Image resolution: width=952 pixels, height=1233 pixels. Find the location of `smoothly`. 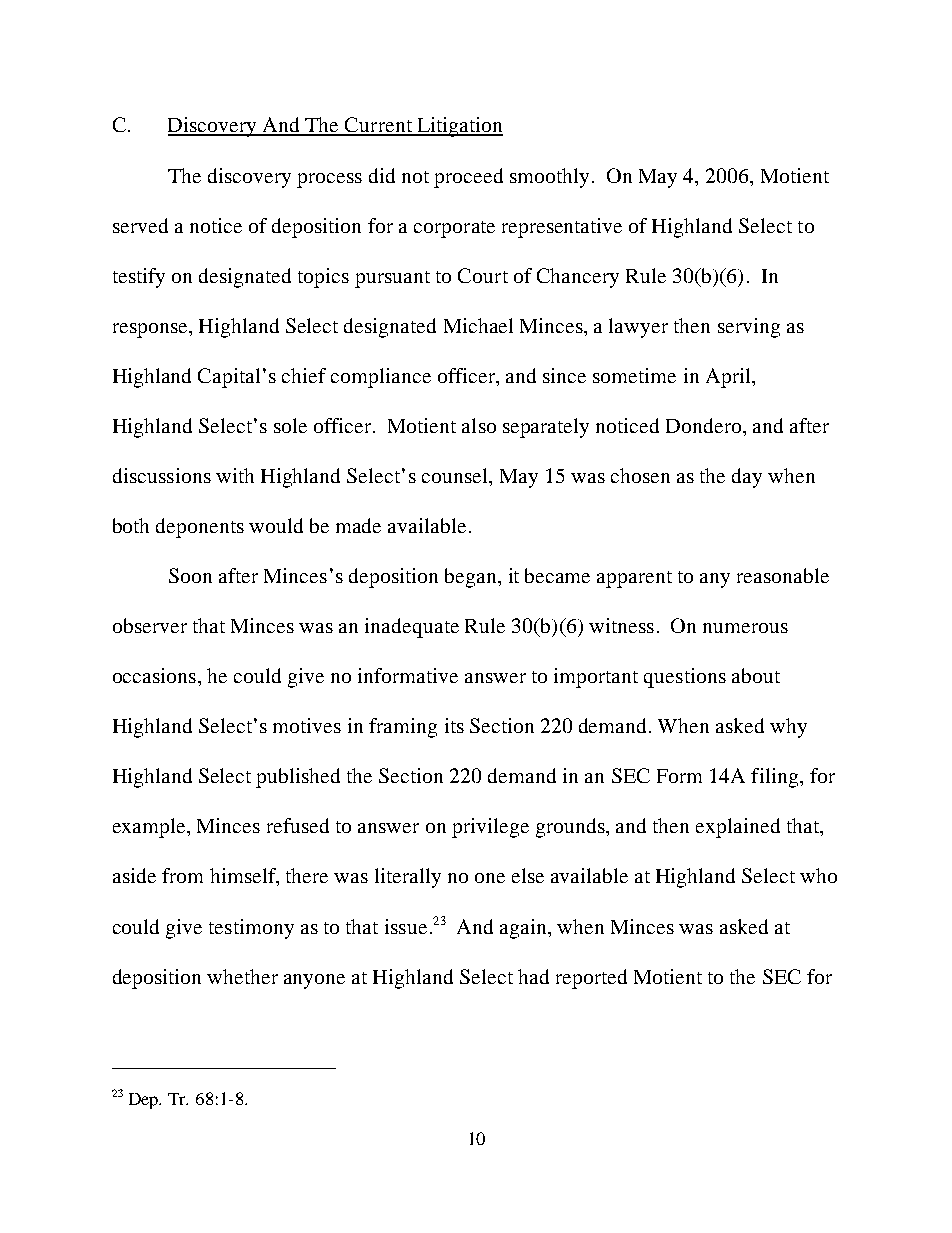

smoothly is located at coordinates (549, 178).
